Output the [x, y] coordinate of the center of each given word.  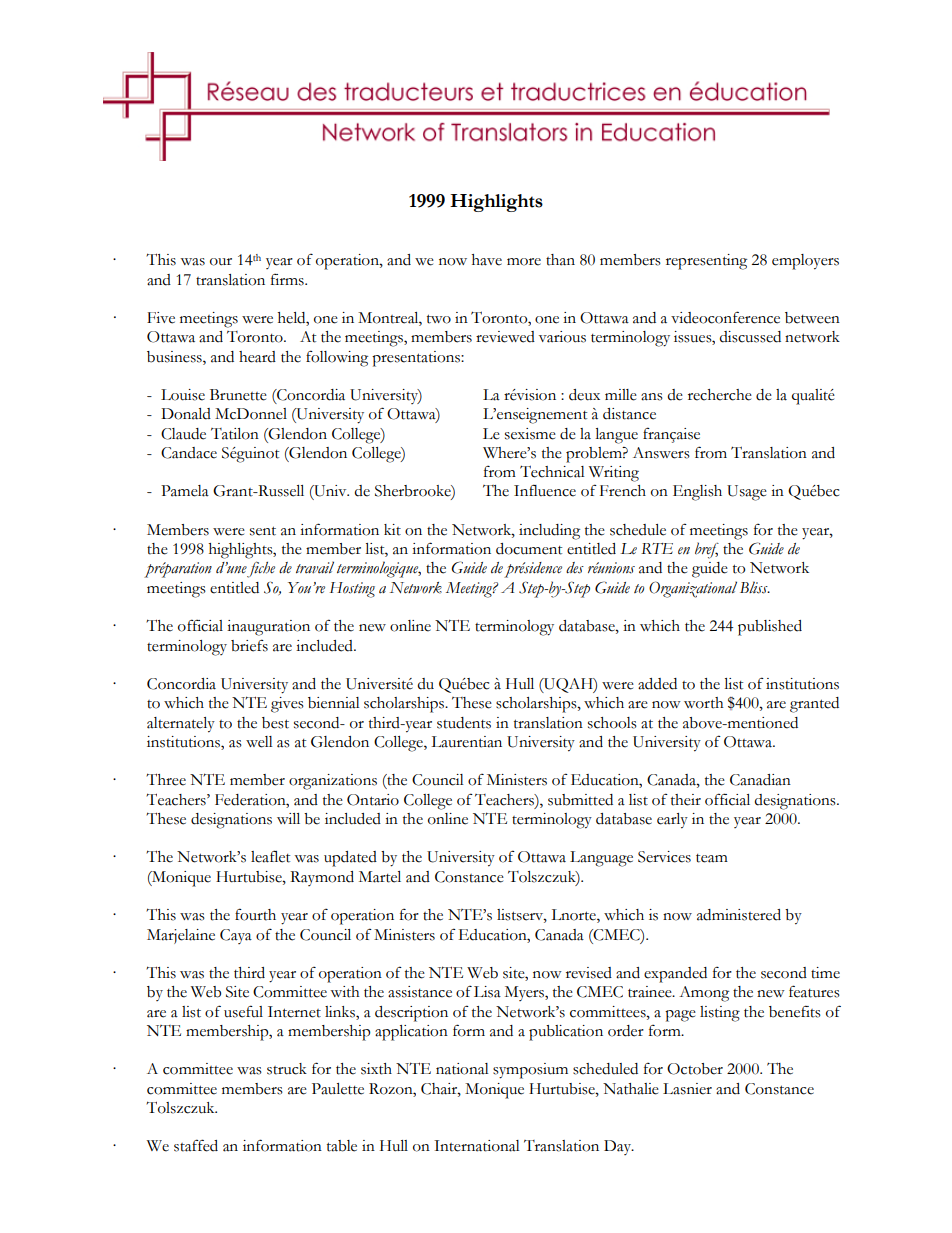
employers [805, 262]
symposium [530, 1071]
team [712, 858]
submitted [580, 800]
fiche [261, 570]
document [529, 549]
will [288, 818]
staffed [196, 1145]
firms [288, 279]
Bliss [755, 587]
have [487, 260]
